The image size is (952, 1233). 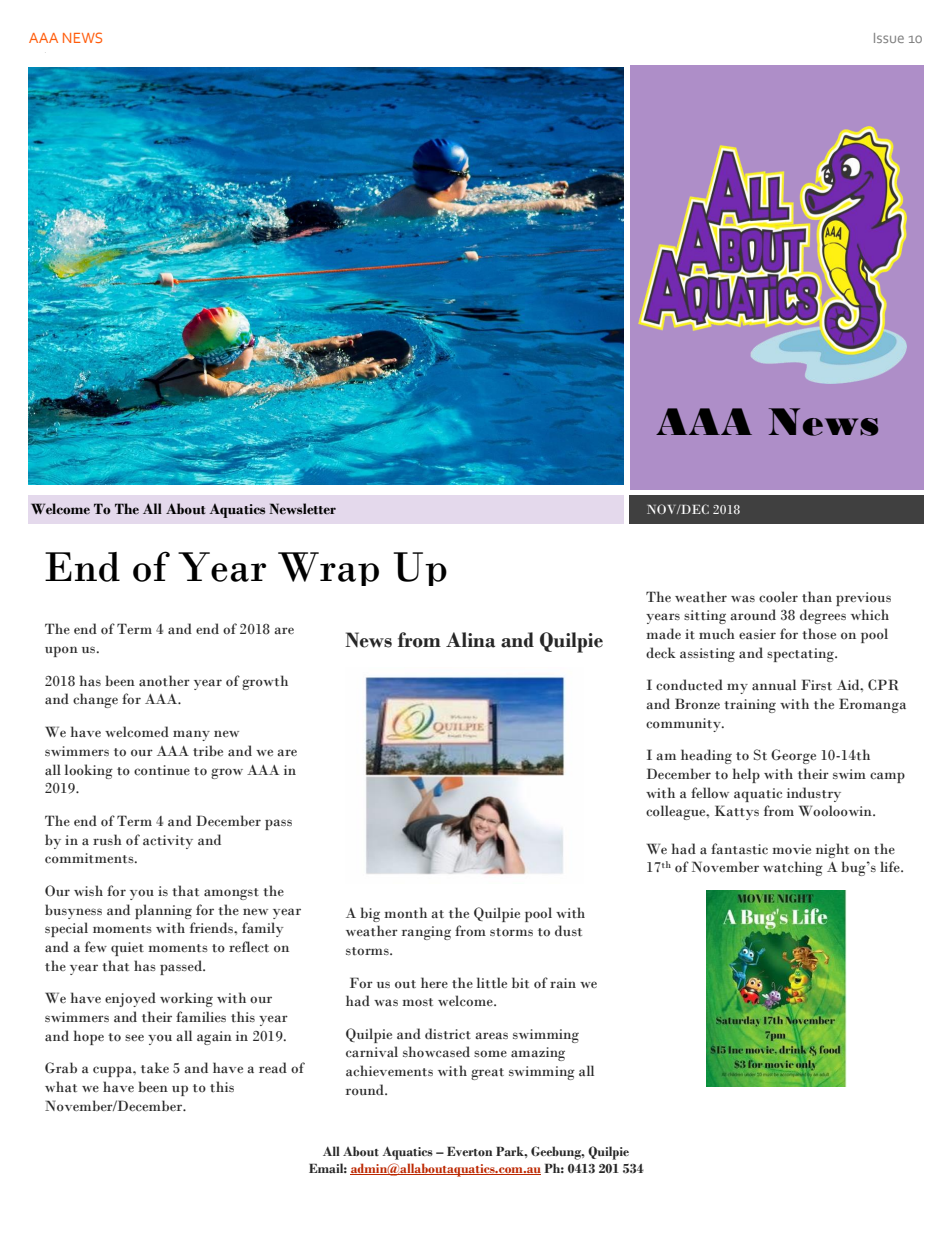 I want to click on George, so click(x=793, y=756).
